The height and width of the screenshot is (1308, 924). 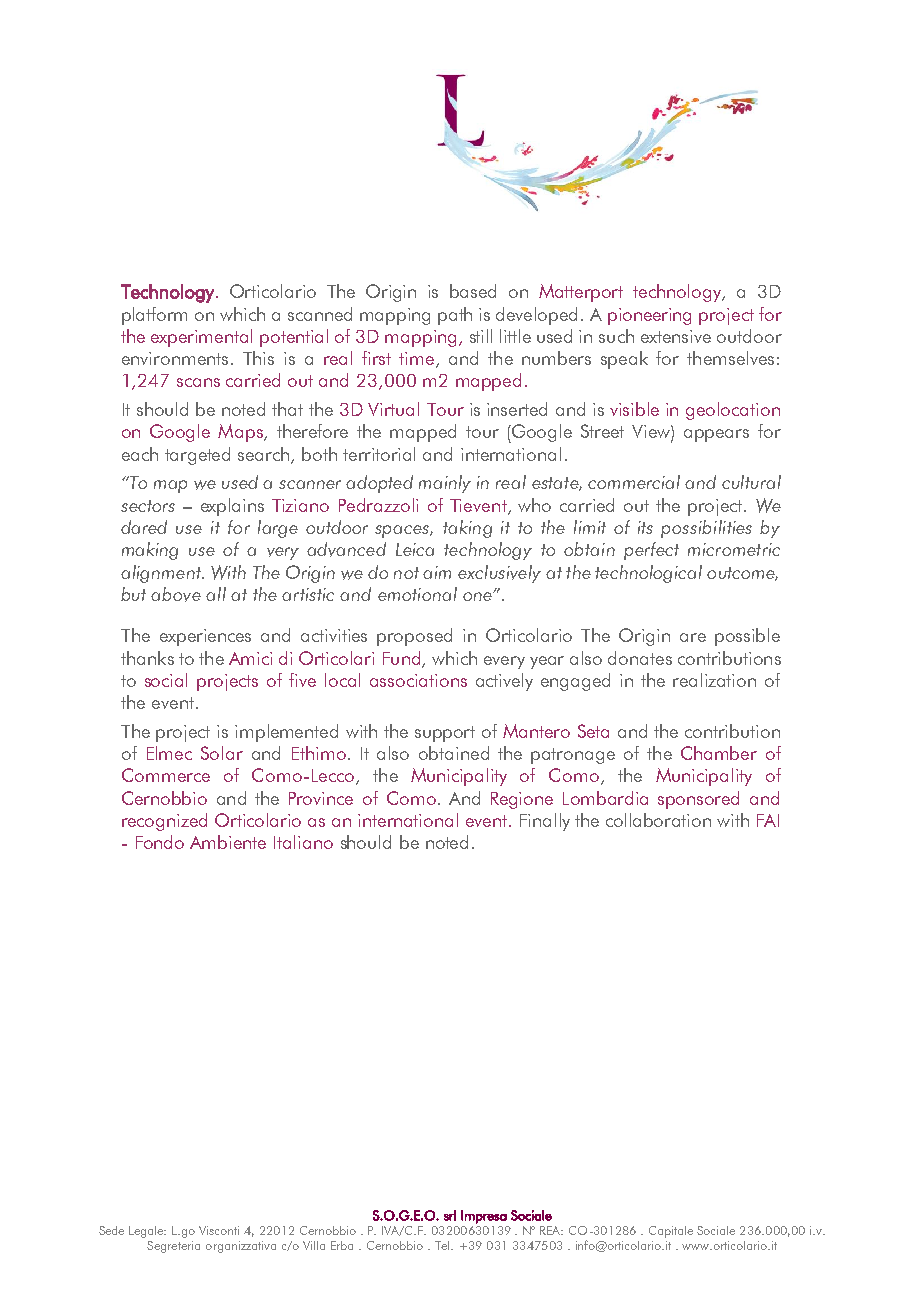 What do you see at coordinates (166, 775) in the screenshot?
I see `Commerce` at bounding box center [166, 775].
